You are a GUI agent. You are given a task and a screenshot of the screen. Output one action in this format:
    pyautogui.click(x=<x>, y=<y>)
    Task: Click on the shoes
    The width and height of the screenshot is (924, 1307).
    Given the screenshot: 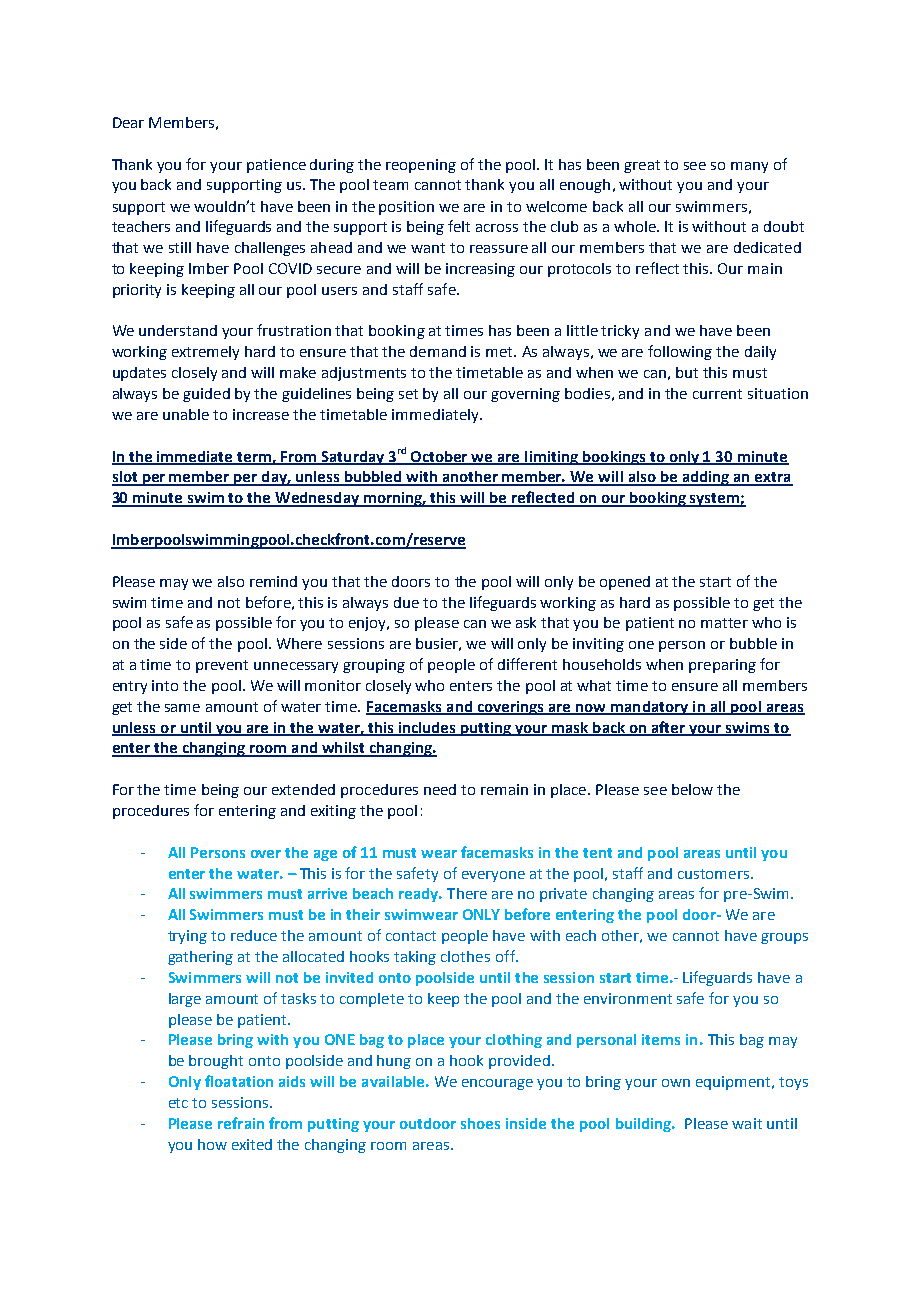 What is the action you would take?
    pyautogui.click(x=480, y=1123)
